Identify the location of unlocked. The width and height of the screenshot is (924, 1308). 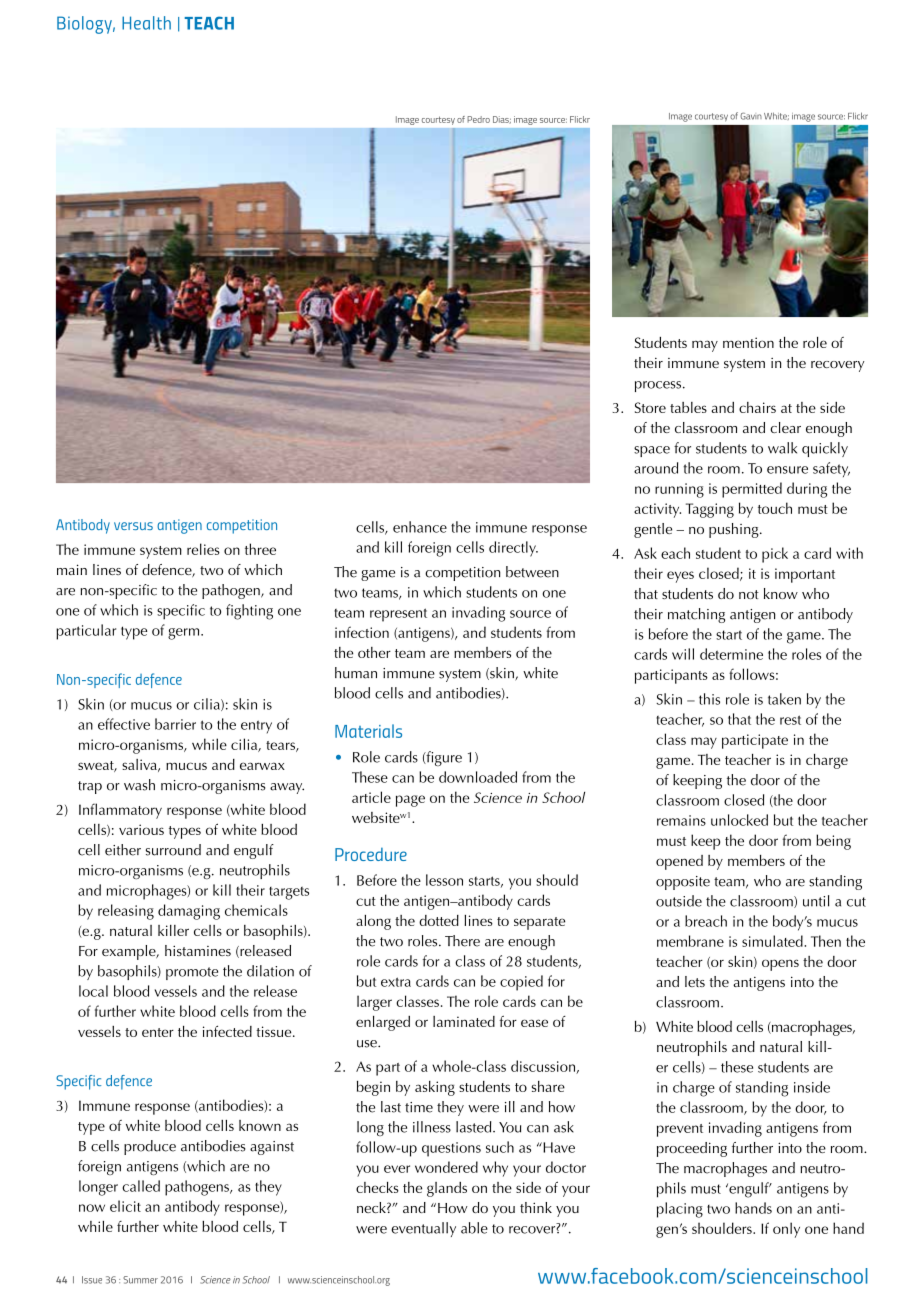
(739, 820).
